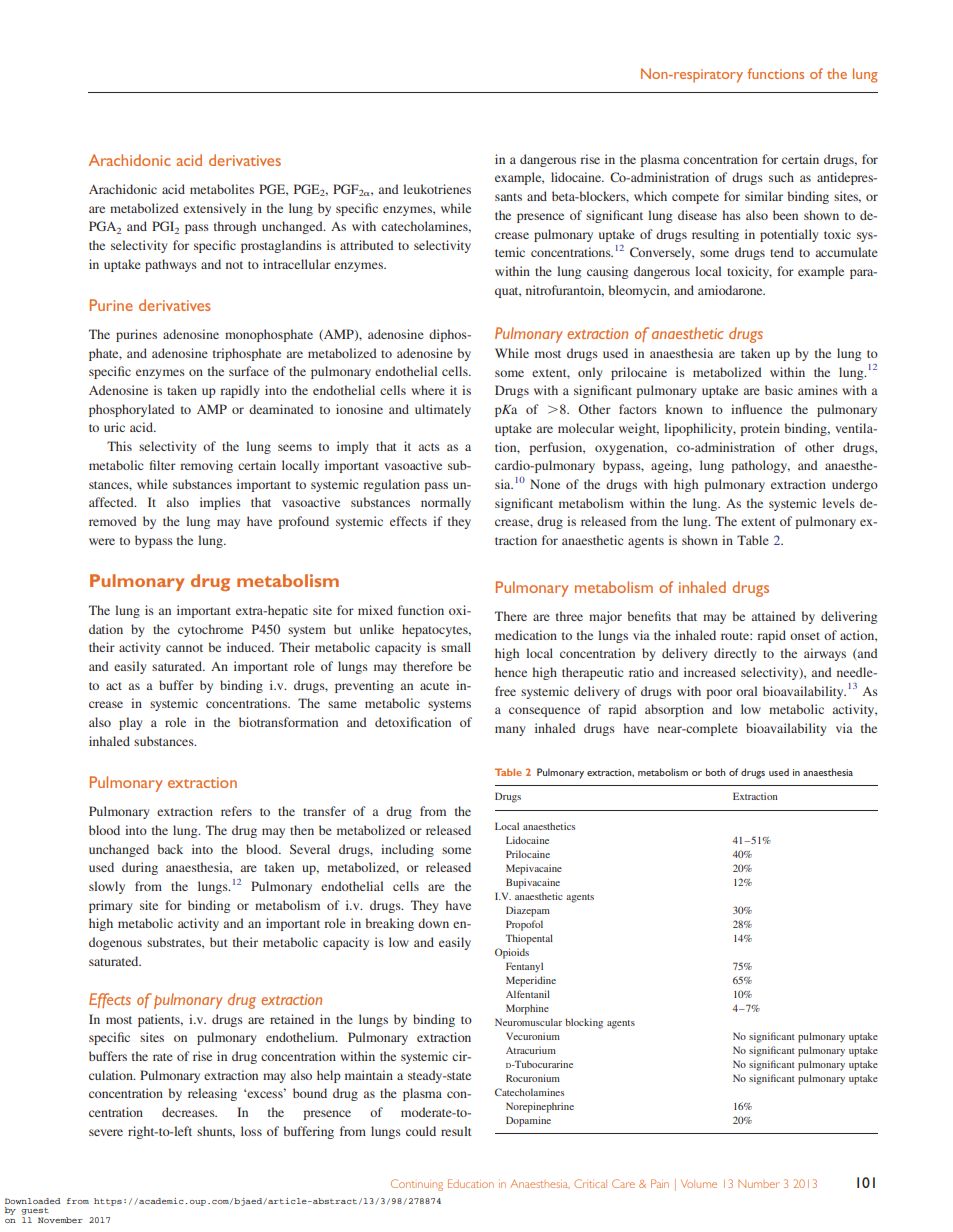  Describe the element at coordinates (417, 1185) in the image. I see `Continuing` at that location.
